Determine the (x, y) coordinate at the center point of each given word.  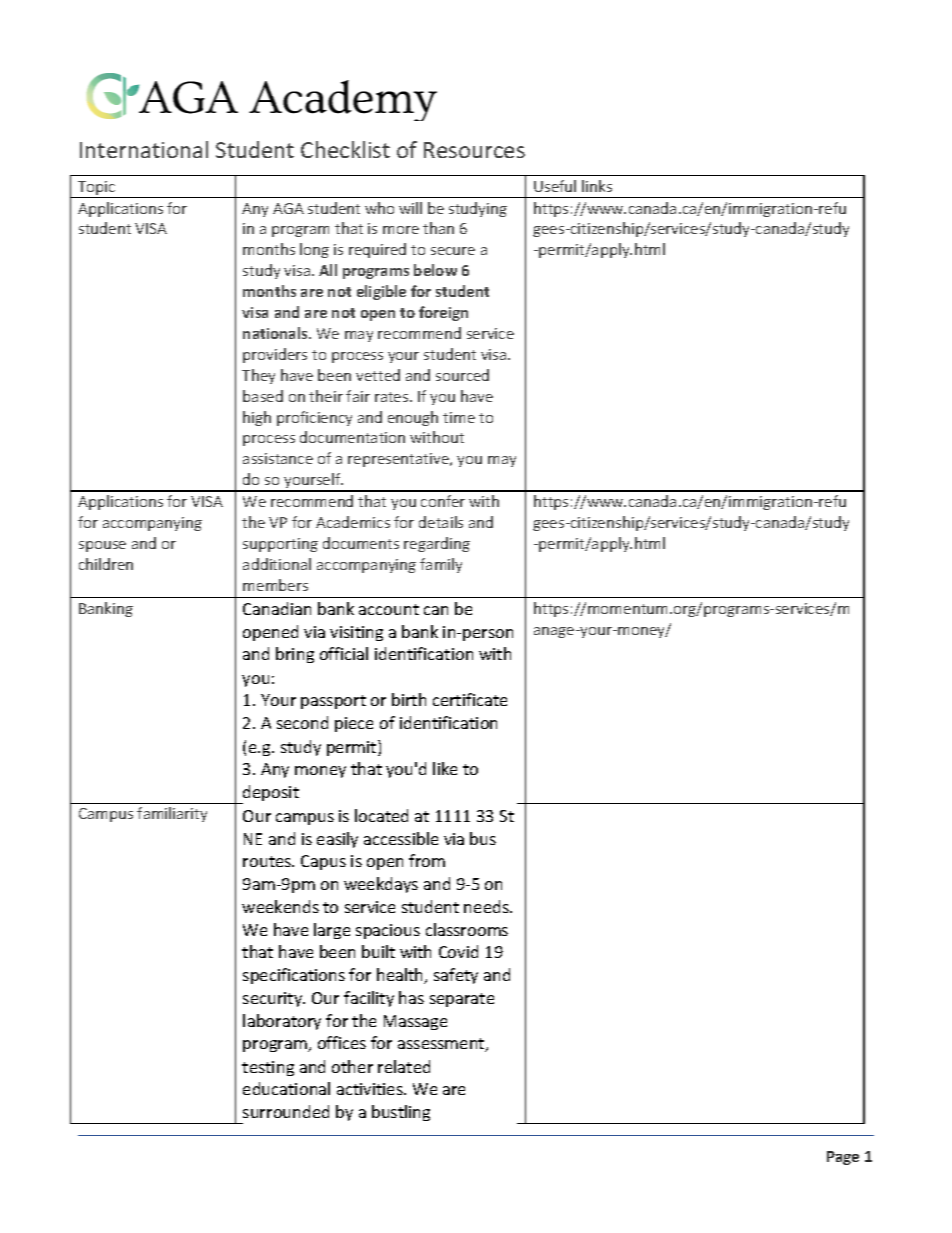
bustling (401, 1113)
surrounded (286, 1111)
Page (843, 1158)
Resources (474, 150)
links (597, 186)
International (144, 149)
